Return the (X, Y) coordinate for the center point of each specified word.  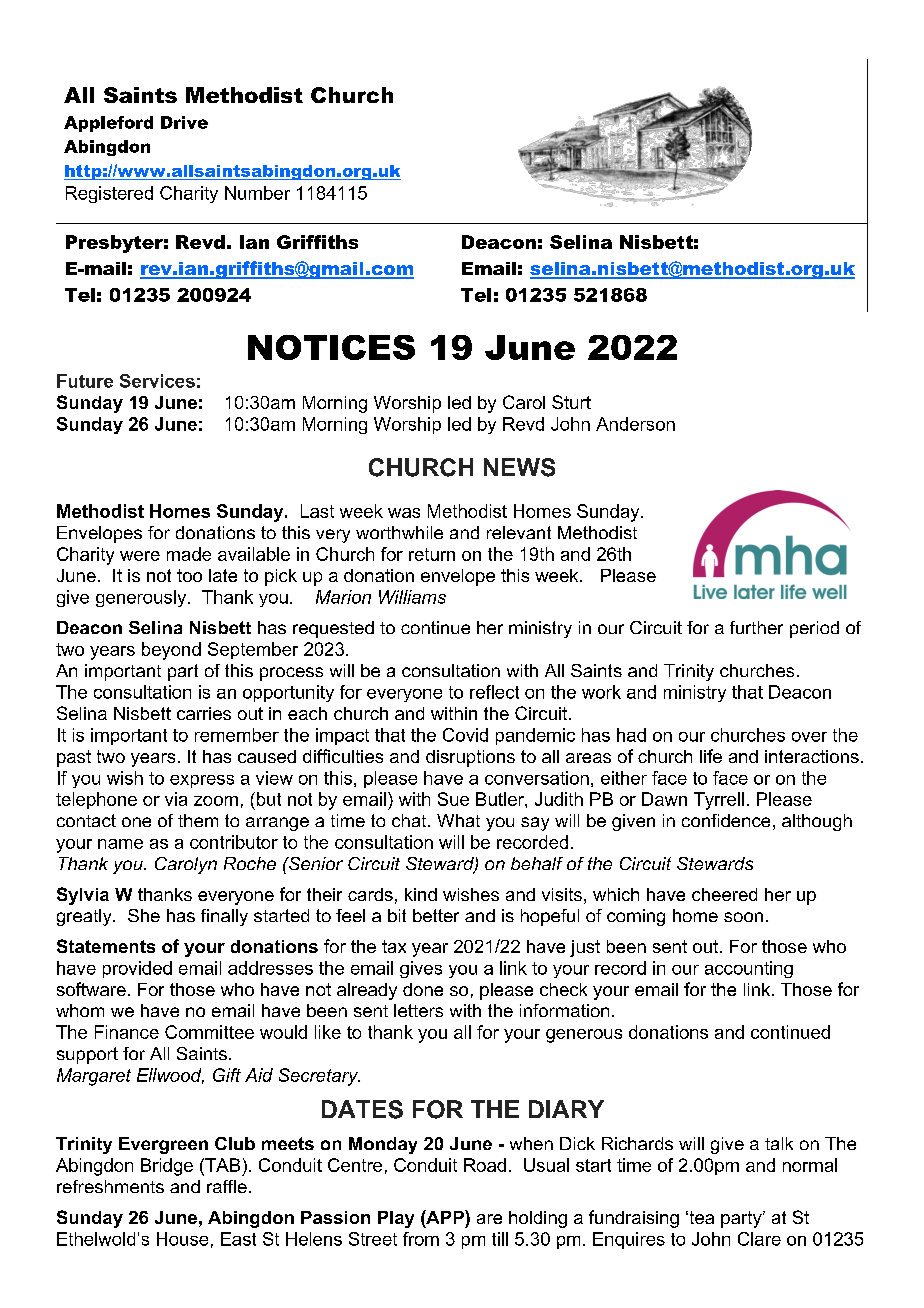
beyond (171, 651)
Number (257, 193)
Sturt (571, 402)
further (756, 627)
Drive (184, 122)
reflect (494, 692)
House (182, 1239)
